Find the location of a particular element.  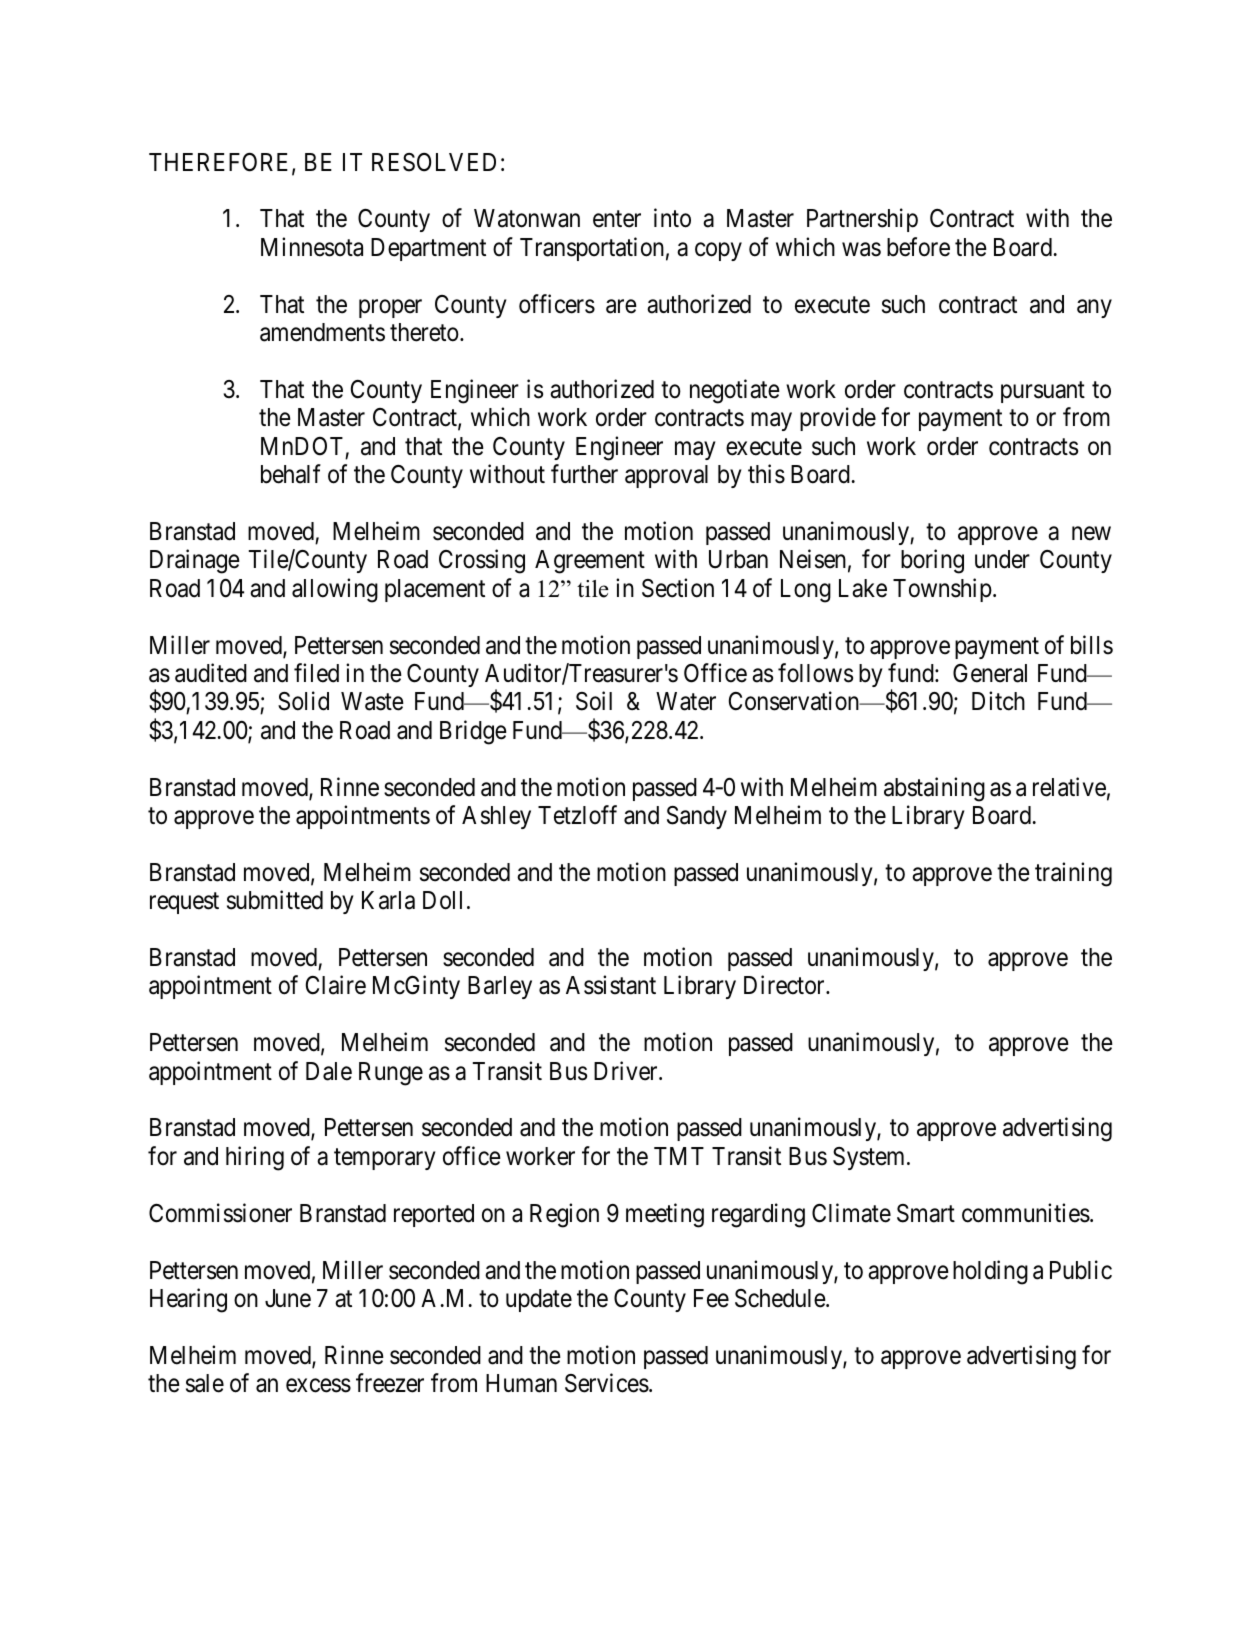

under is located at coordinates (1002, 559).
